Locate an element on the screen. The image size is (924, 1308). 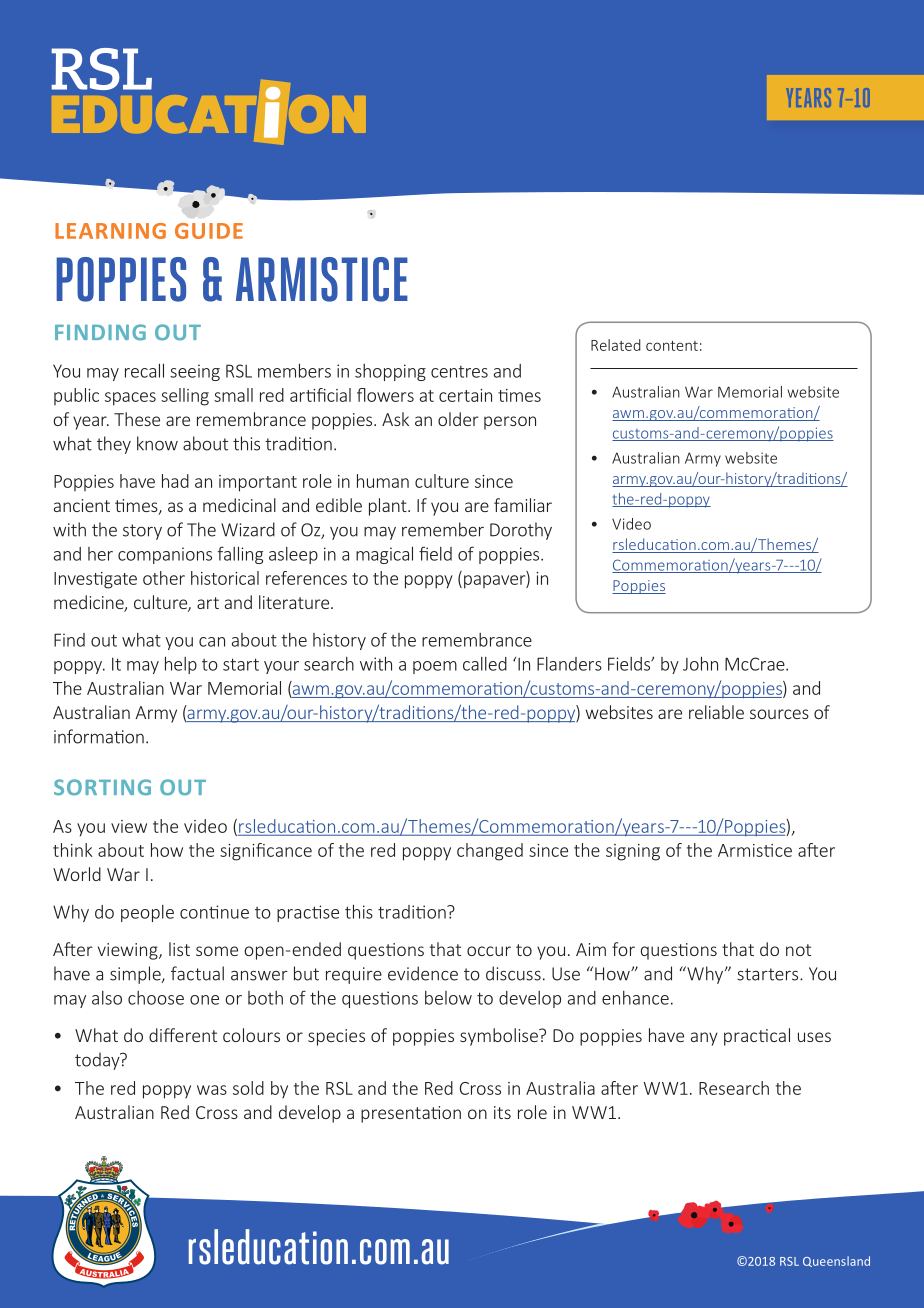
other is located at coordinates (164, 578).
